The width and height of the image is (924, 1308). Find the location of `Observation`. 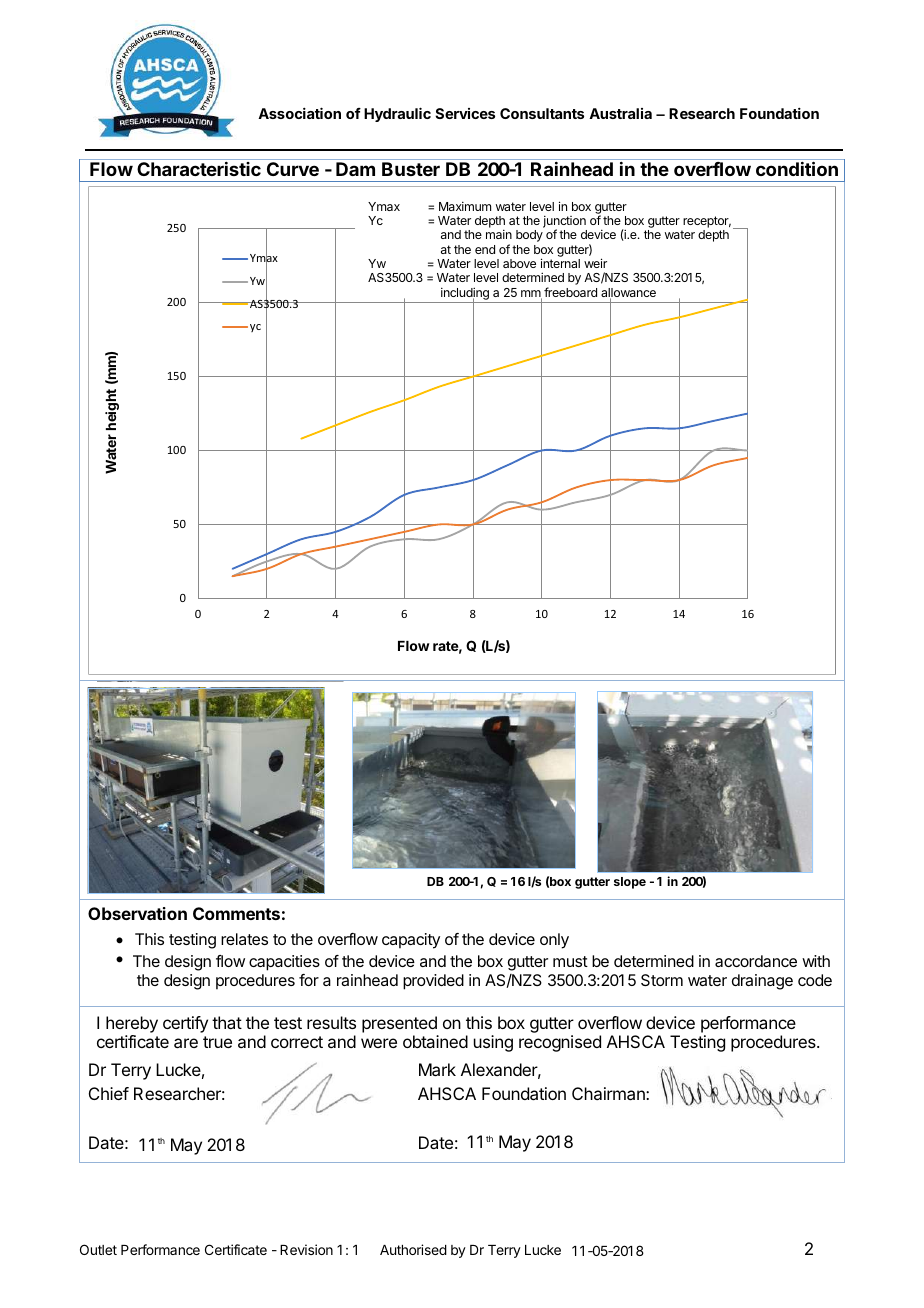

Observation is located at coordinates (137, 913).
